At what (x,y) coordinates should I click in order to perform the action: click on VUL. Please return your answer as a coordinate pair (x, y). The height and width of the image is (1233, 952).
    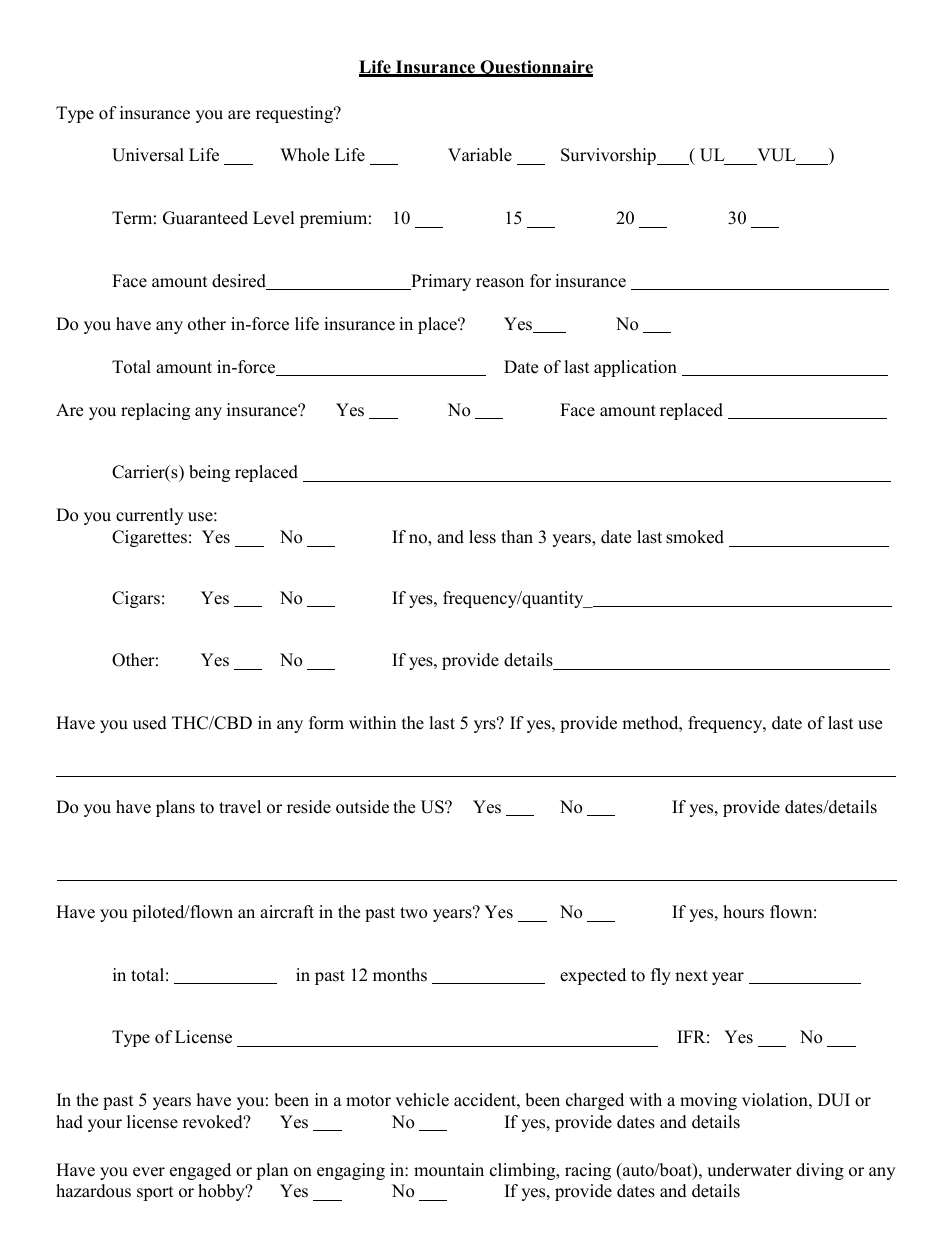
    Looking at the image, I should click on (776, 156).
